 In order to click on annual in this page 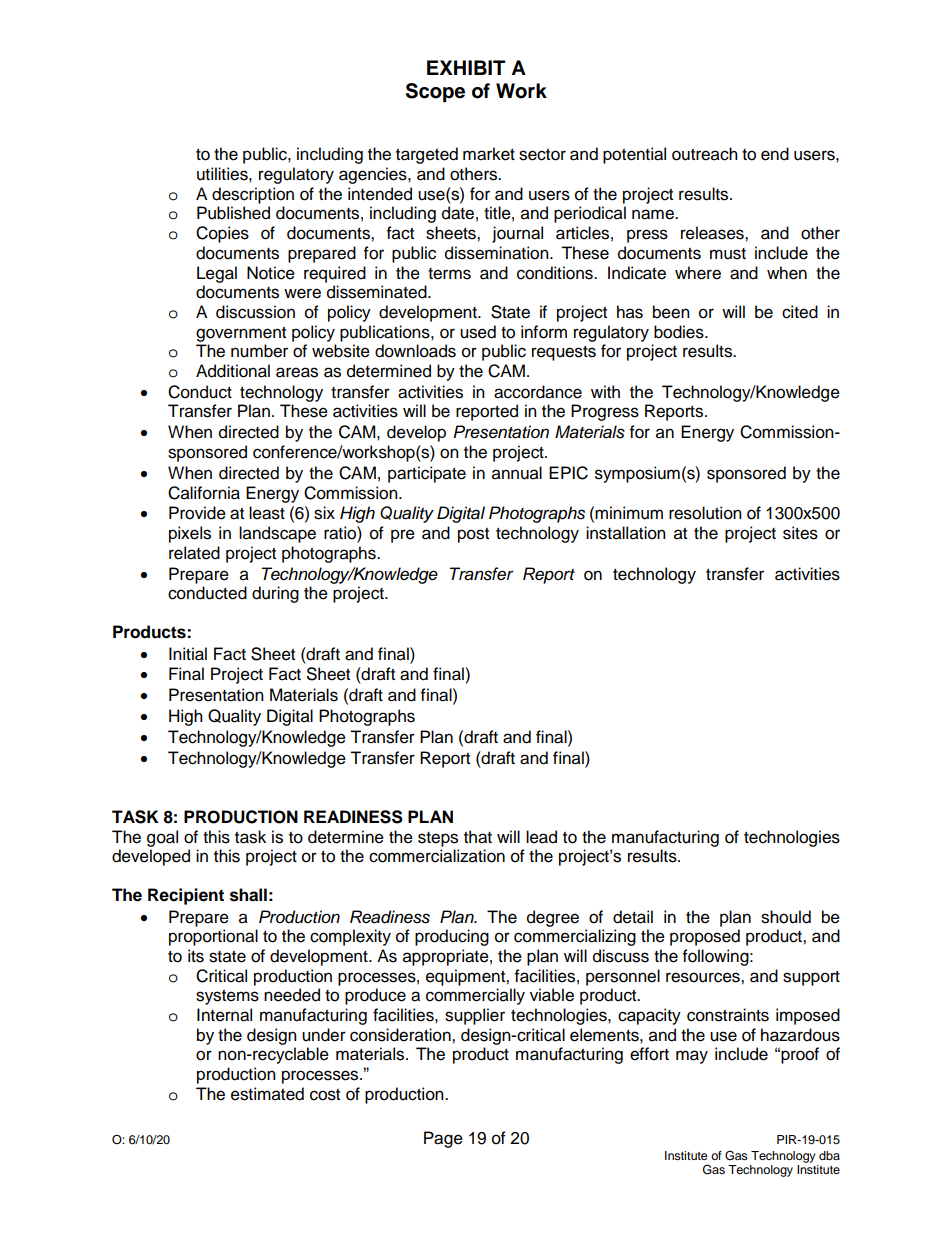, I will do `click(517, 473)`.
